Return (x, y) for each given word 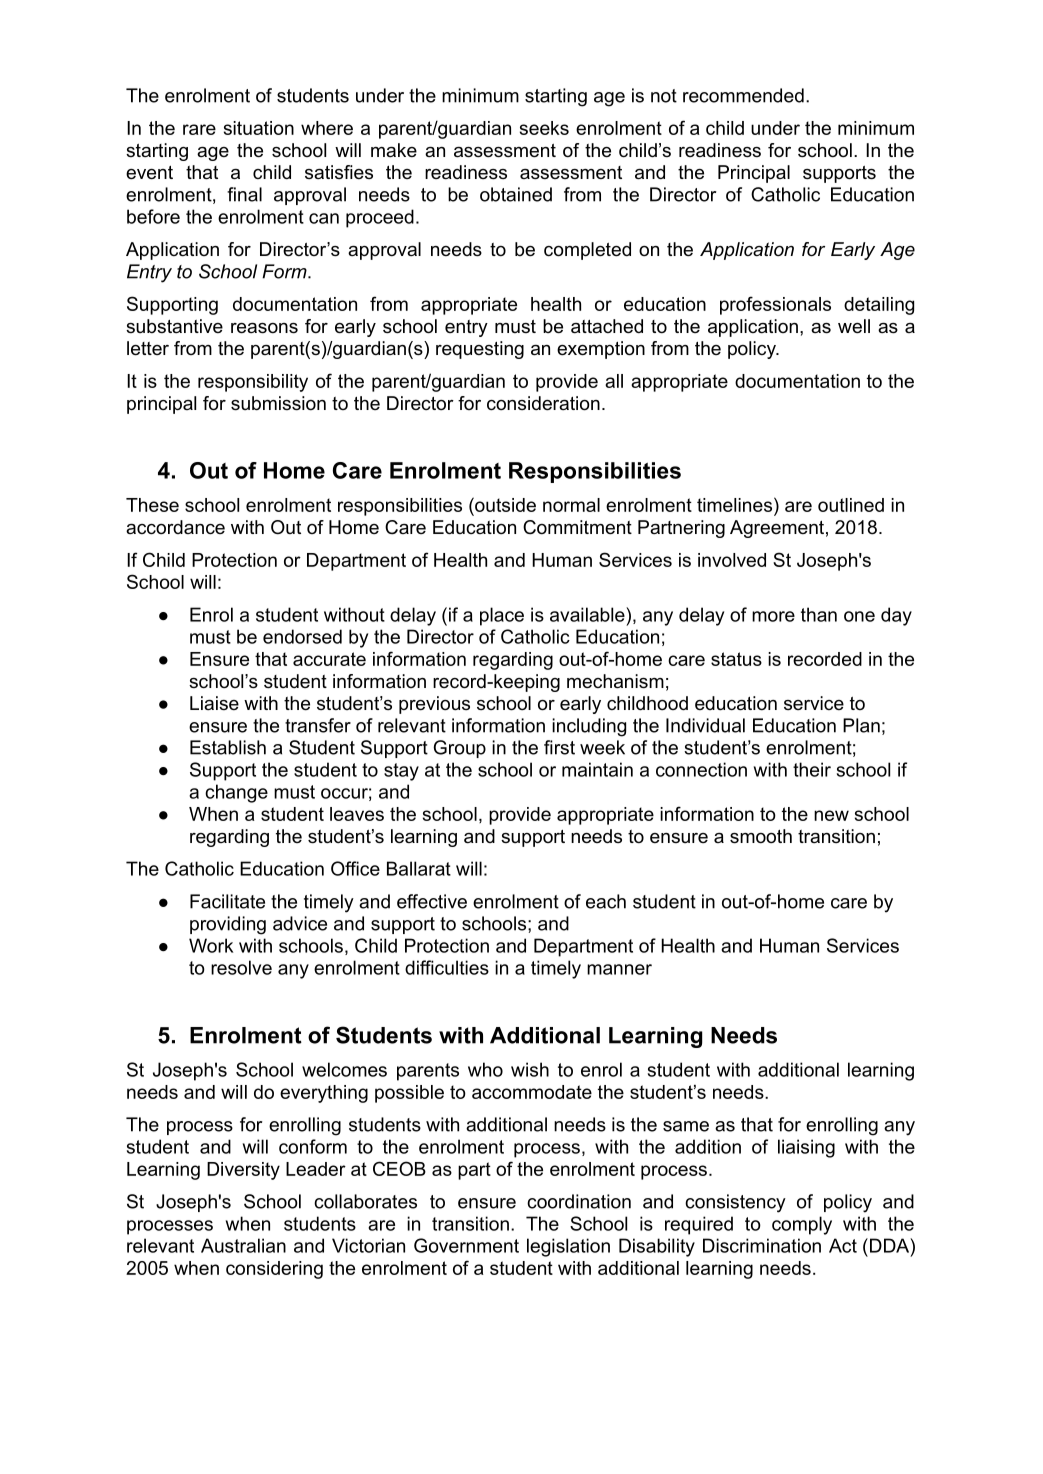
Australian (243, 1245)
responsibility (253, 383)
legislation (568, 1247)
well (854, 326)
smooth (761, 836)
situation (259, 128)
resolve (241, 967)
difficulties (447, 967)
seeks (544, 128)
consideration (543, 403)
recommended (743, 95)
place (502, 616)
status (736, 659)
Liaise (214, 703)
